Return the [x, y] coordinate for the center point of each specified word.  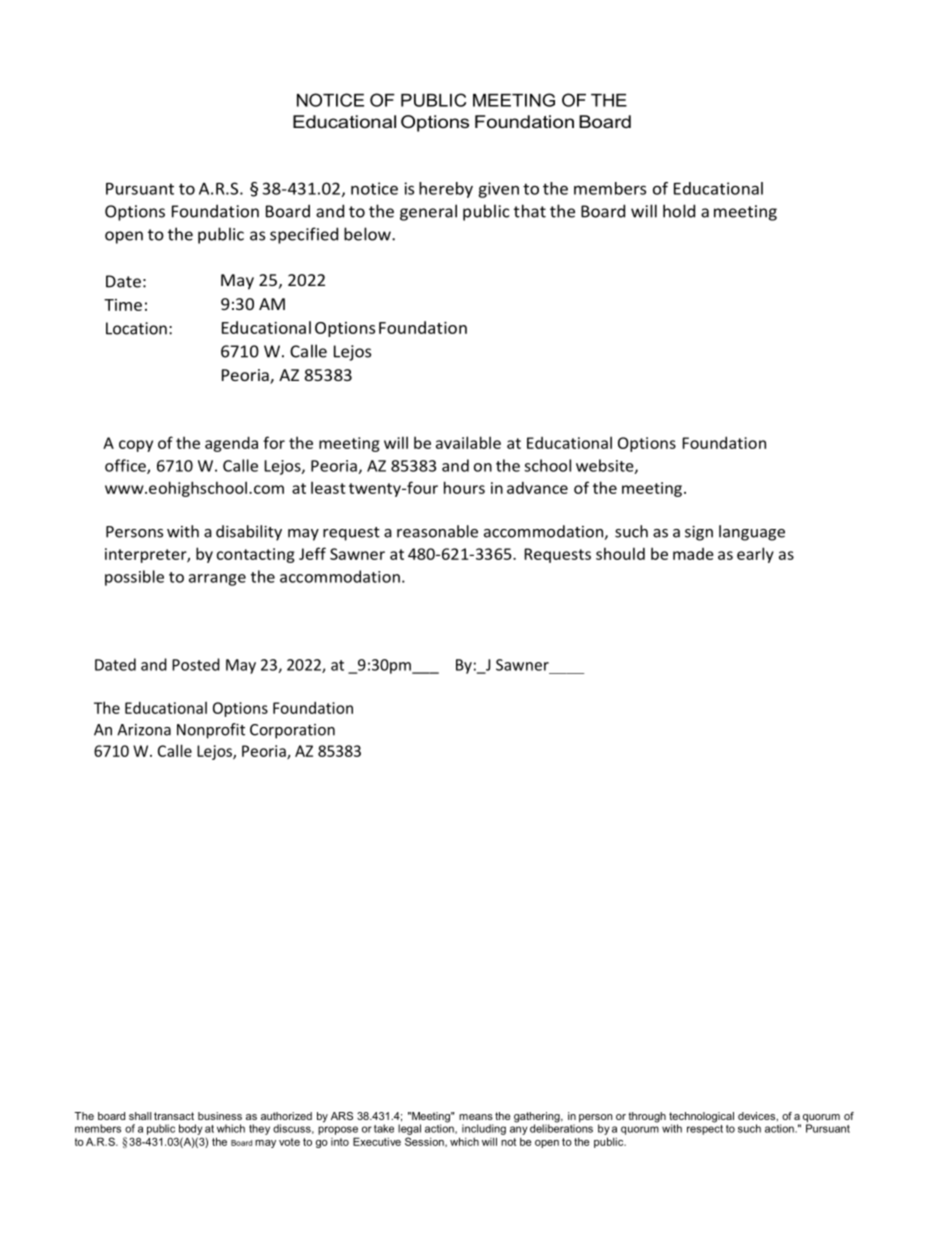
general [428, 212]
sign [699, 533]
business [220, 1116]
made [693, 554]
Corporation [292, 731]
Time [123, 305]
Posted [196, 664]
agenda [231, 444]
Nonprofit [211, 731]
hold [679, 211]
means [476, 1117]
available [468, 442]
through [647, 1117]
